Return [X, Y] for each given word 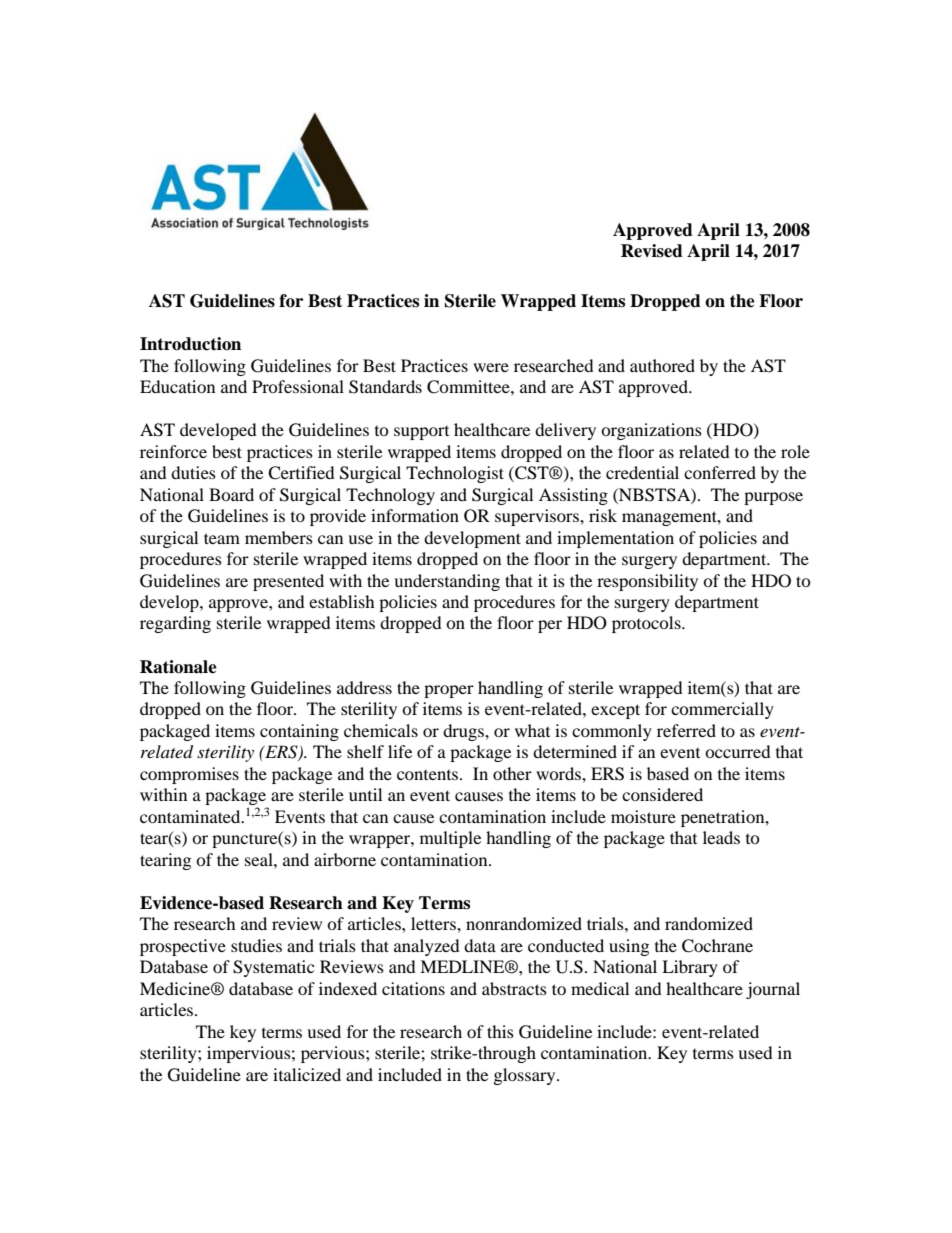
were [491, 367]
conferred [720, 472]
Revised [652, 251]
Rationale [178, 667]
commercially [722, 710]
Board [231, 494]
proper [449, 691]
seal [260, 859]
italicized [307, 1074]
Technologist [455, 474]
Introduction [190, 344]
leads [721, 837]
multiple [450, 839]
